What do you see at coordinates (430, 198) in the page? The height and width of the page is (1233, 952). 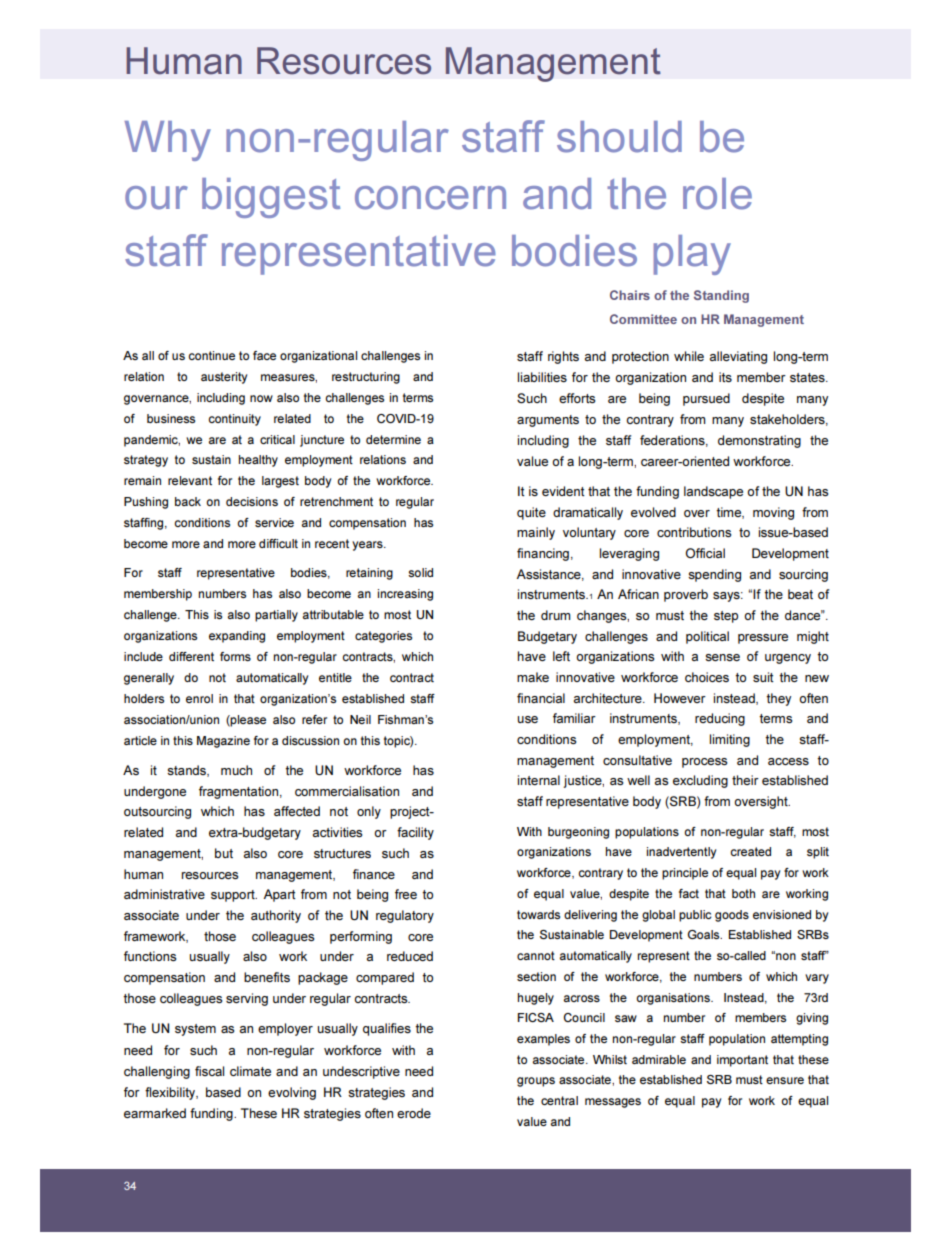 I see `concern` at bounding box center [430, 198].
